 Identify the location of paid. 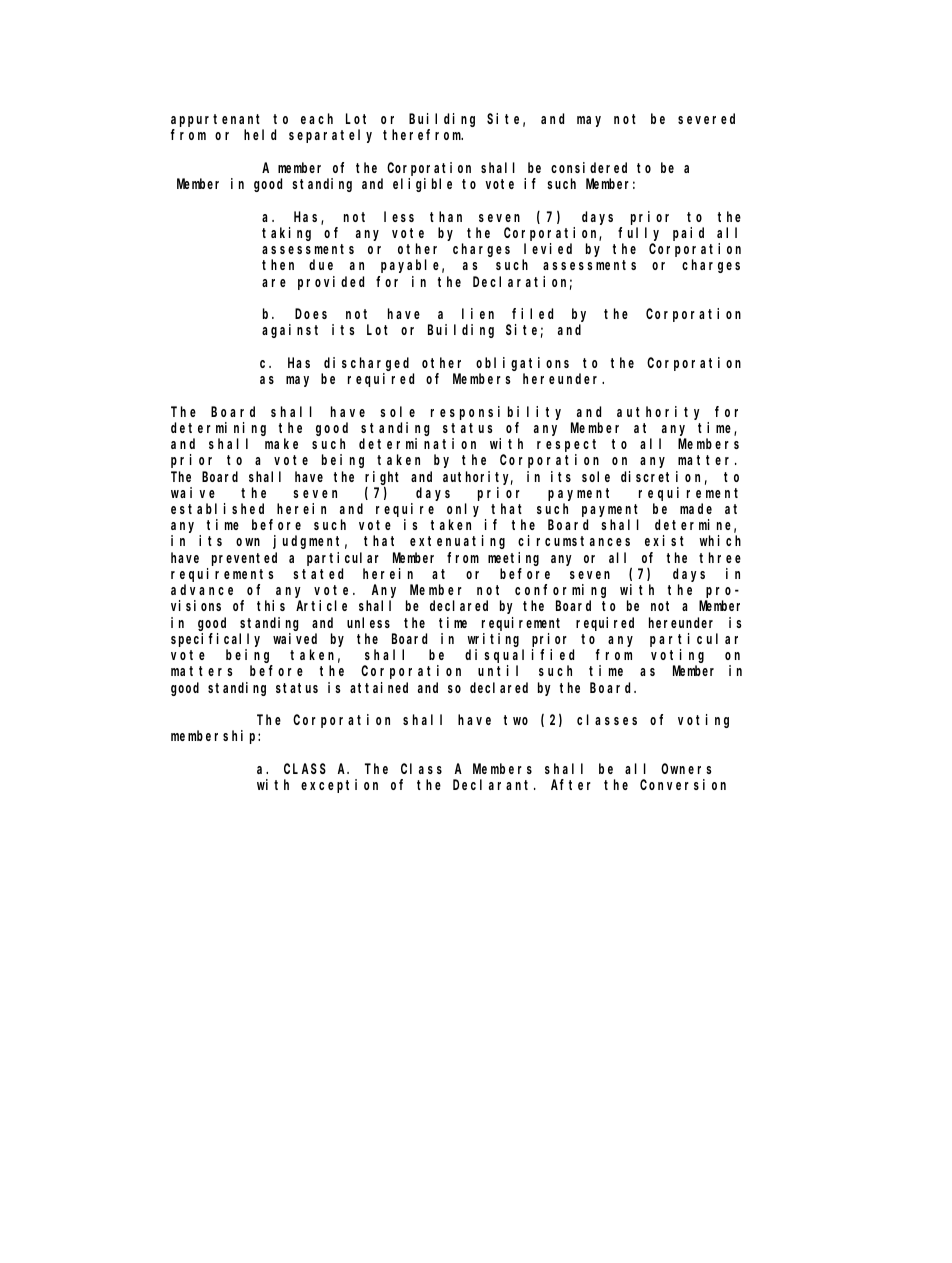
(688, 234).
